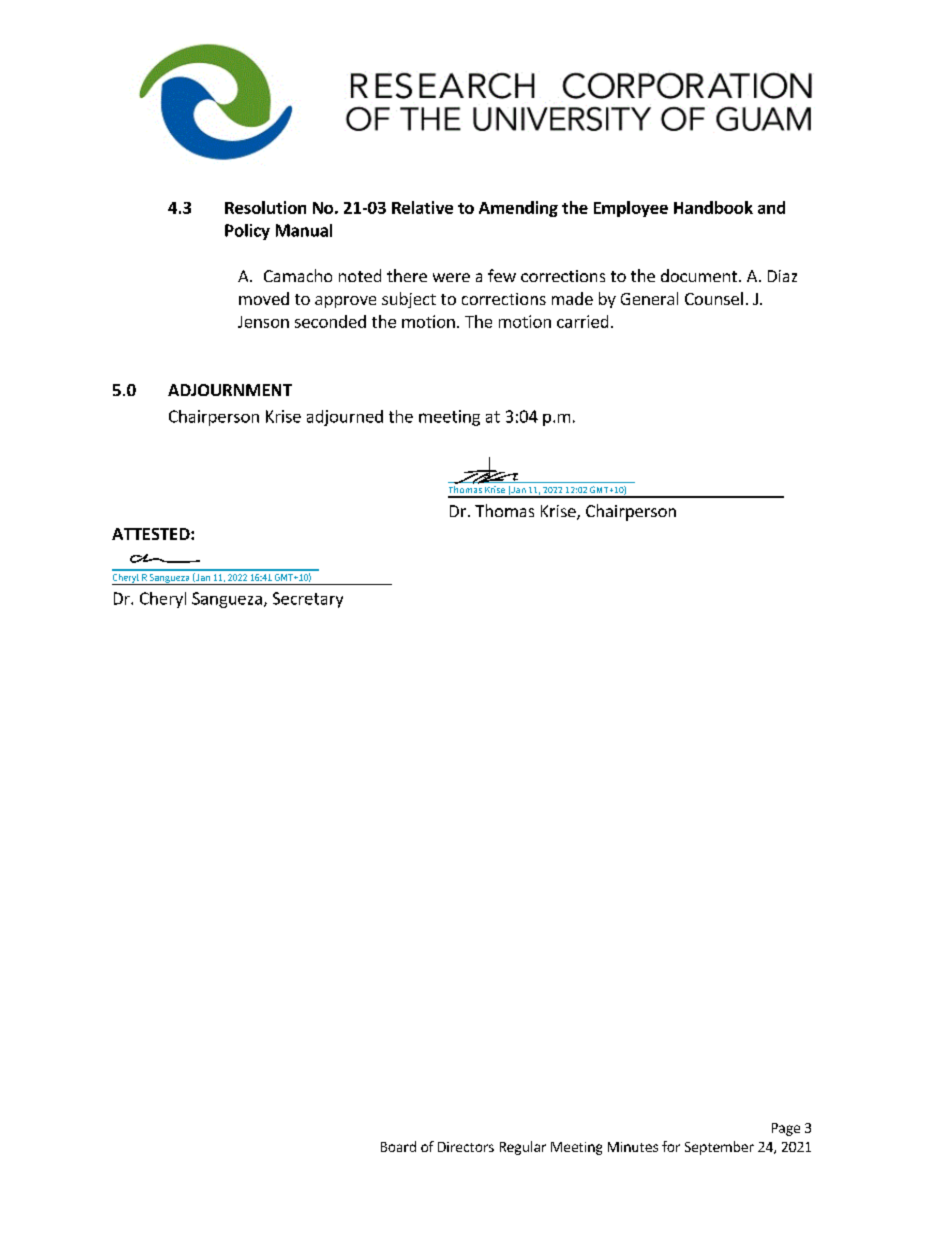  What do you see at coordinates (523, 1148) in the screenshot?
I see `Regular` at bounding box center [523, 1148].
